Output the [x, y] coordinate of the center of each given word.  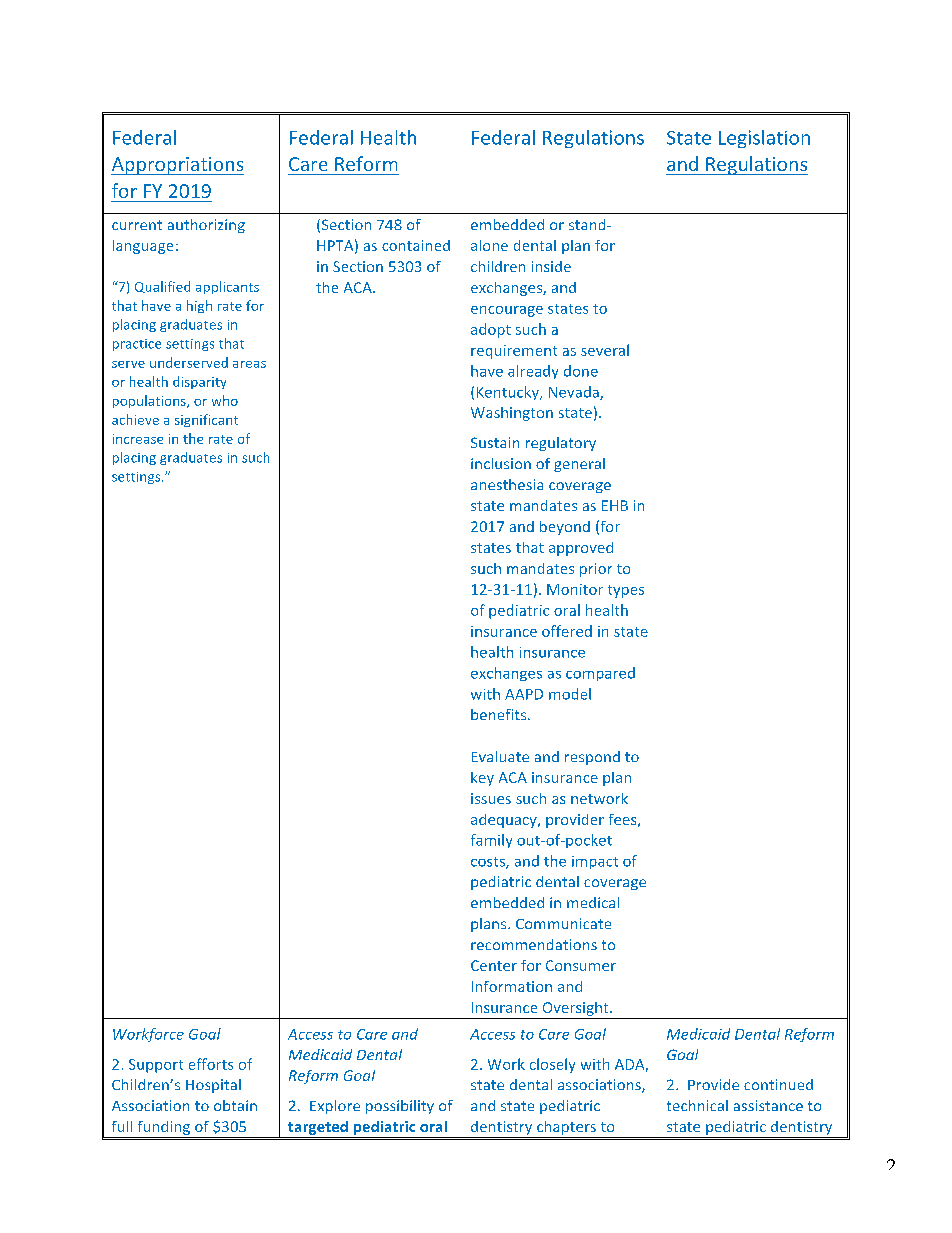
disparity [199, 382]
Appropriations [177, 166]
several [605, 350]
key [482, 779]
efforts [211, 1064]
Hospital [213, 1086]
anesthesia [507, 484]
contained [416, 245]
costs [489, 863]
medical [593, 902]
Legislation [764, 139]
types [626, 591]
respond [592, 758]
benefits [500, 714]
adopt [491, 330]
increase [138, 439]
